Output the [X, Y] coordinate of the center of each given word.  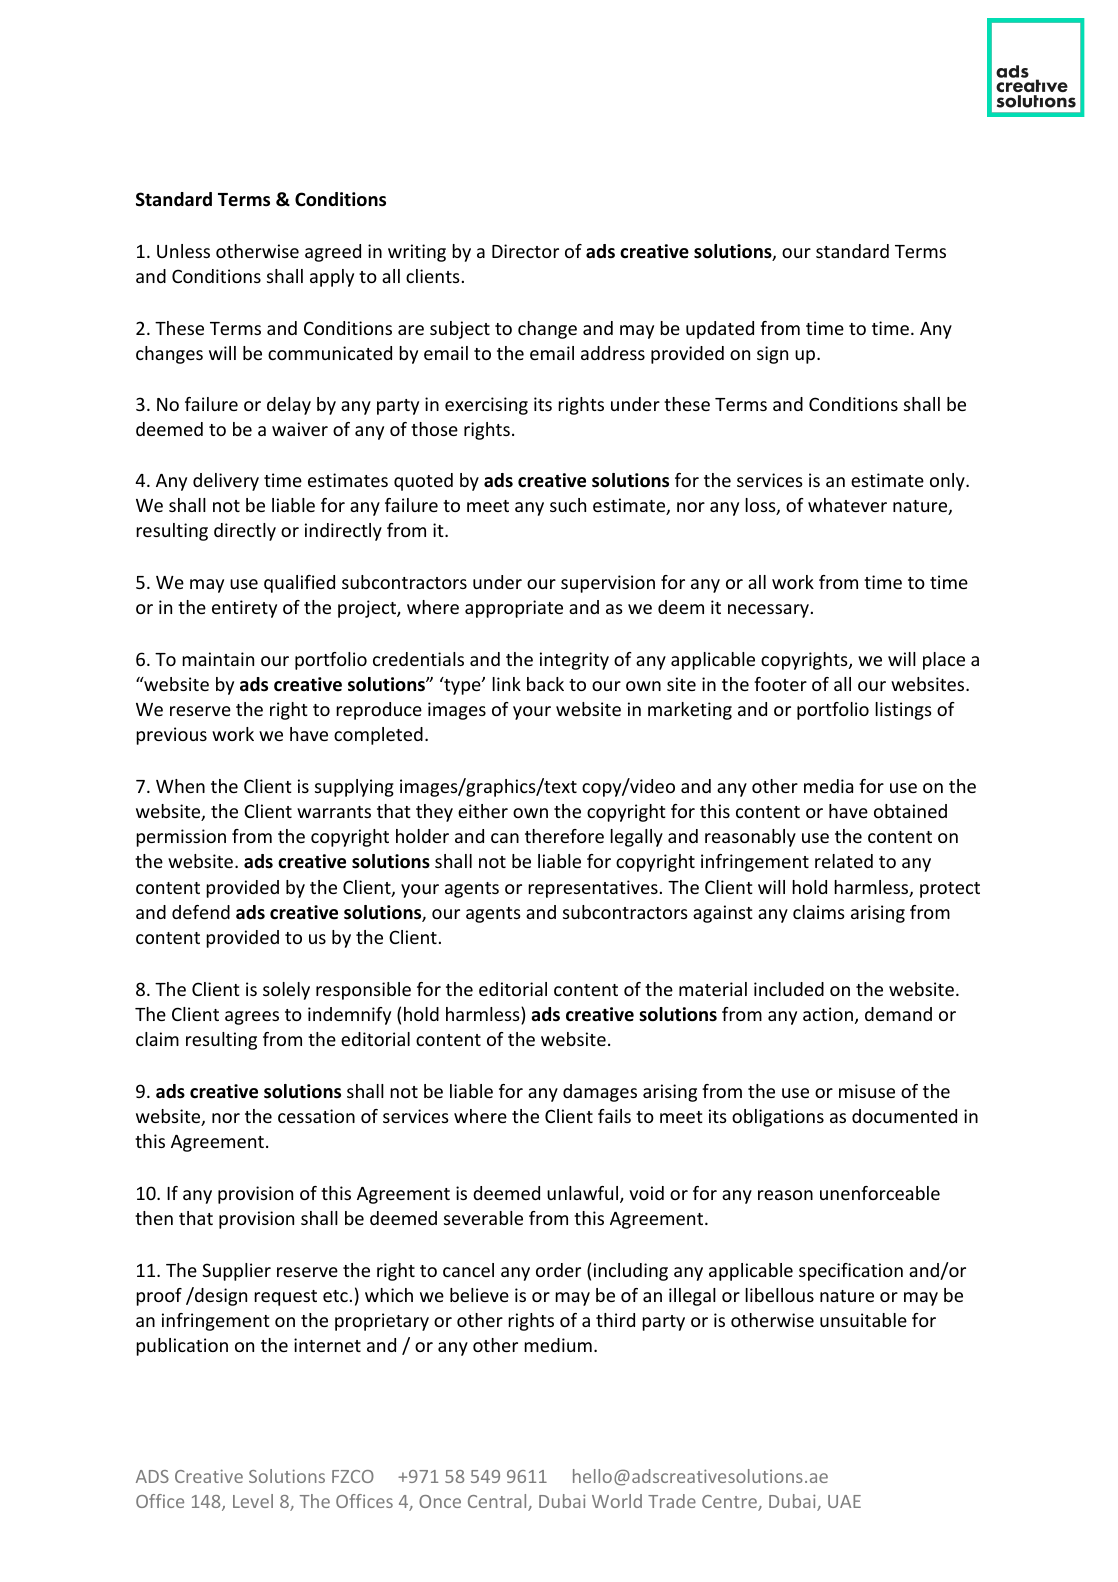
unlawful [582, 1193]
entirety [244, 609]
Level [253, 1501]
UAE [844, 1501]
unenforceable [880, 1193]
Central [498, 1502]
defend [201, 912]
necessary [768, 611]
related [844, 861]
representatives [593, 889]
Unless [183, 251]
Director [525, 251]
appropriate [514, 609]
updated [720, 330]
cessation [316, 1116]
